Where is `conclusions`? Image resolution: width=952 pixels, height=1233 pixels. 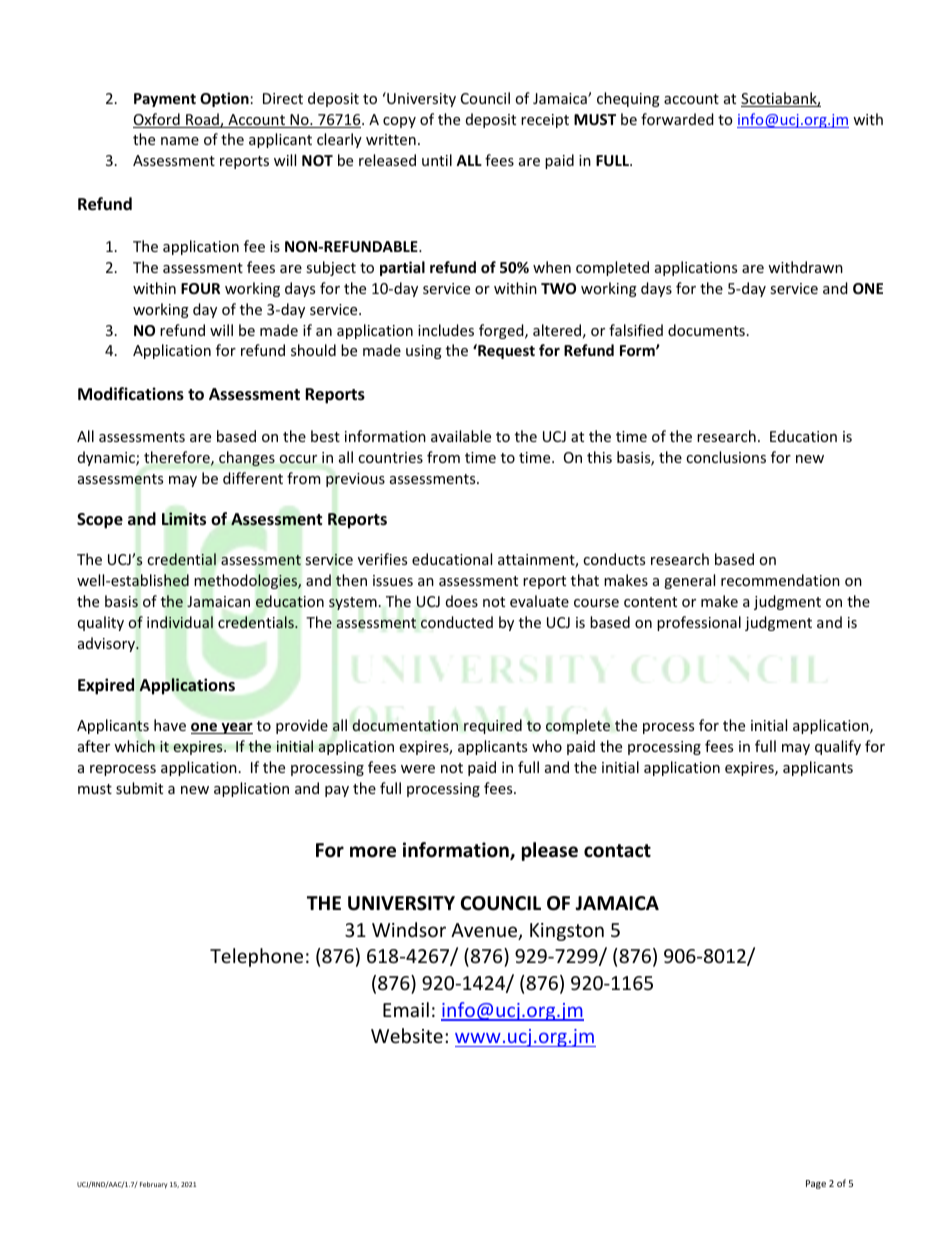
conclusions is located at coordinates (726, 457).
